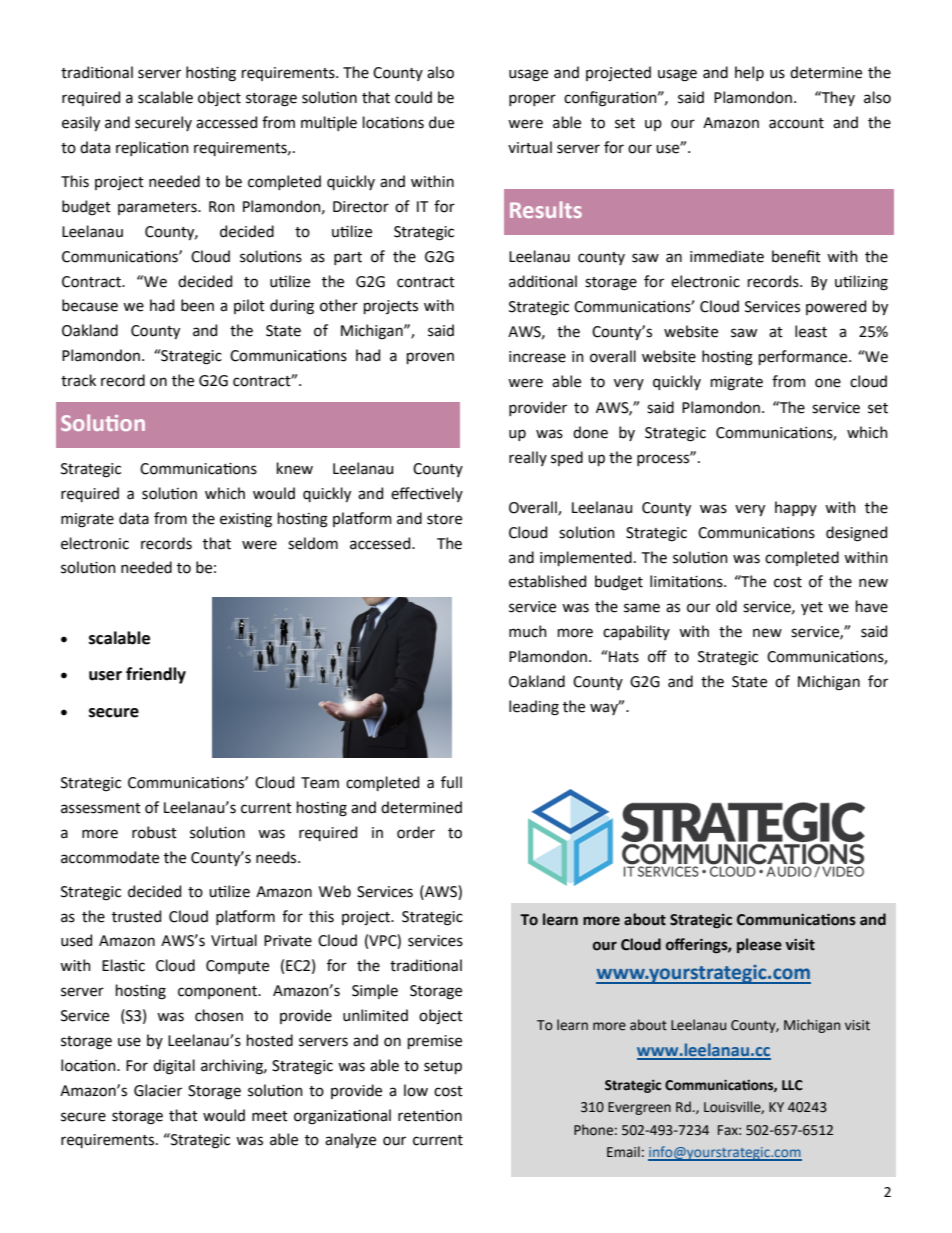 The height and width of the document is (1233, 952). I want to click on due, so click(441, 122).
